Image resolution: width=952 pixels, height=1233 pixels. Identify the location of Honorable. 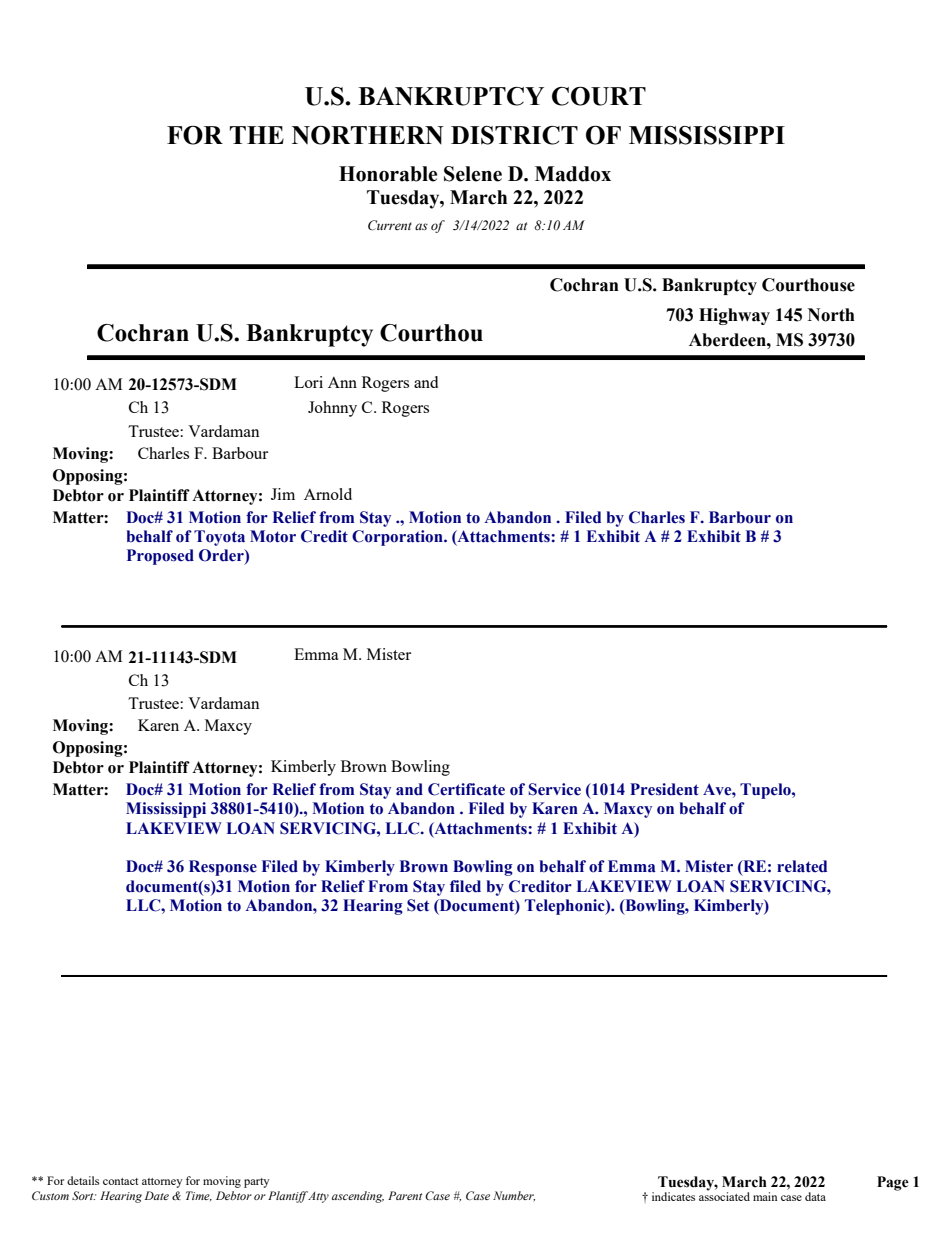
(388, 174).
